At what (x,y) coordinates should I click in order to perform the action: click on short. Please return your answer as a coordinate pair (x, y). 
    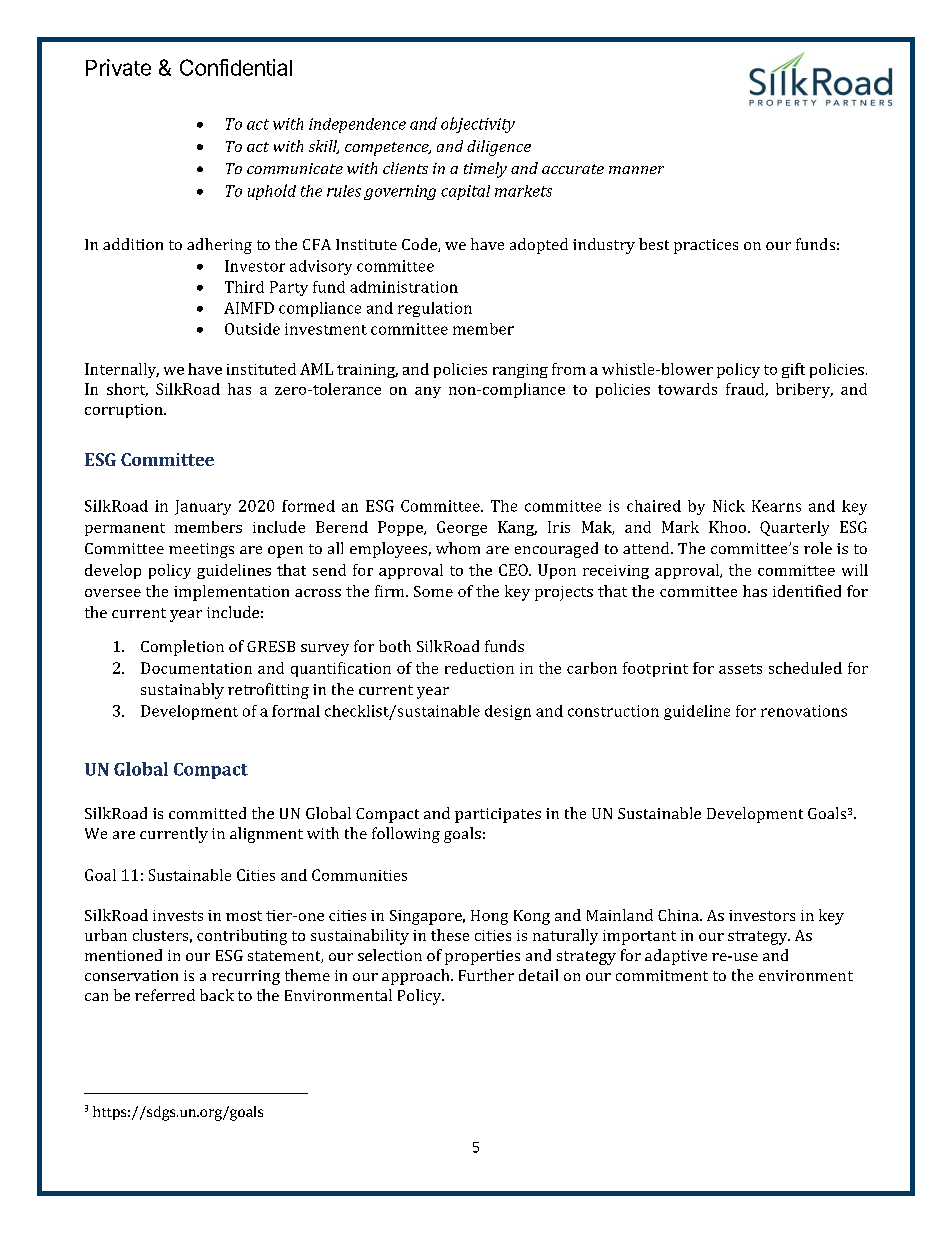
    Looking at the image, I should click on (127, 390).
